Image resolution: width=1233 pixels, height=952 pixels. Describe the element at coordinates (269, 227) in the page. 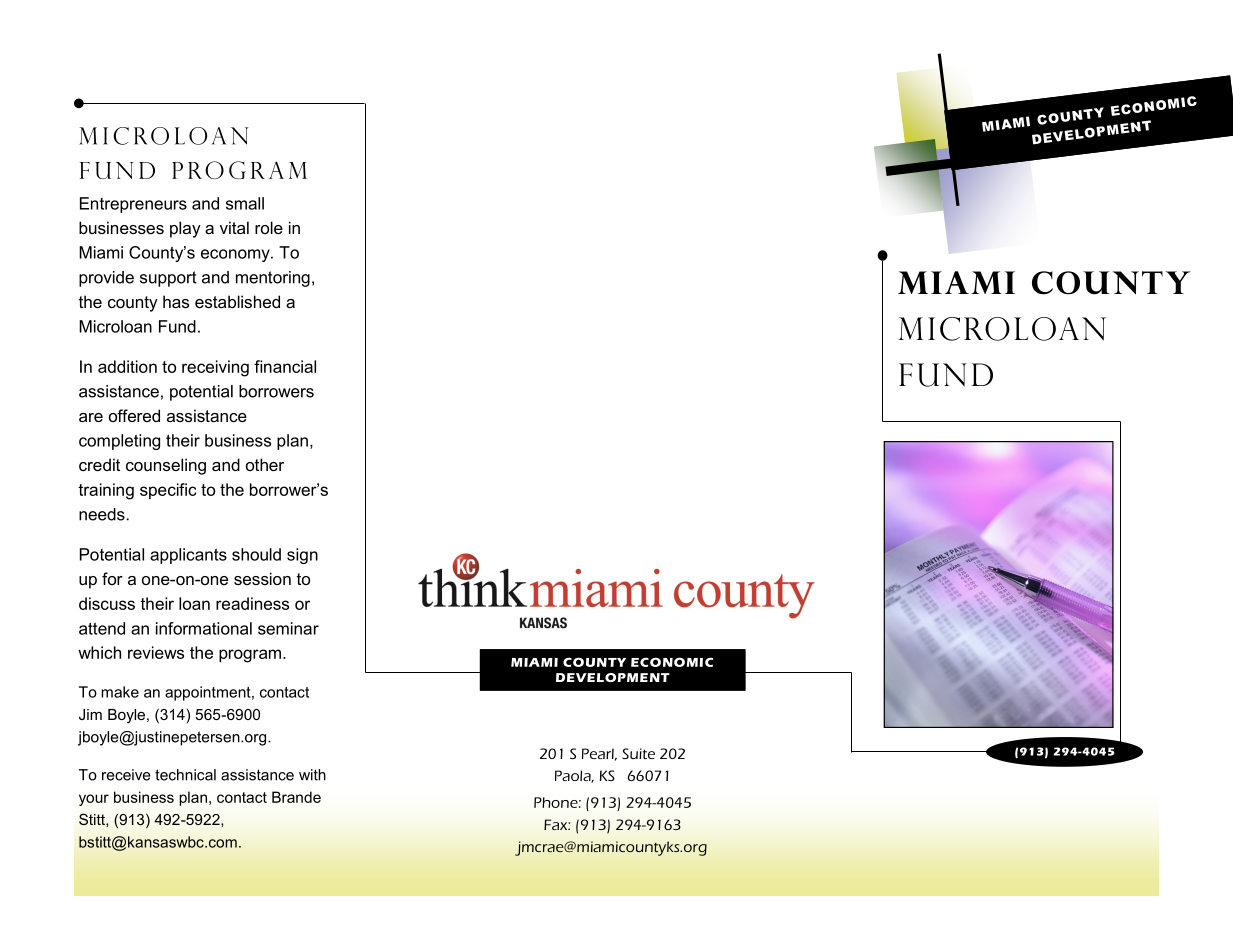

I see `role` at that location.
